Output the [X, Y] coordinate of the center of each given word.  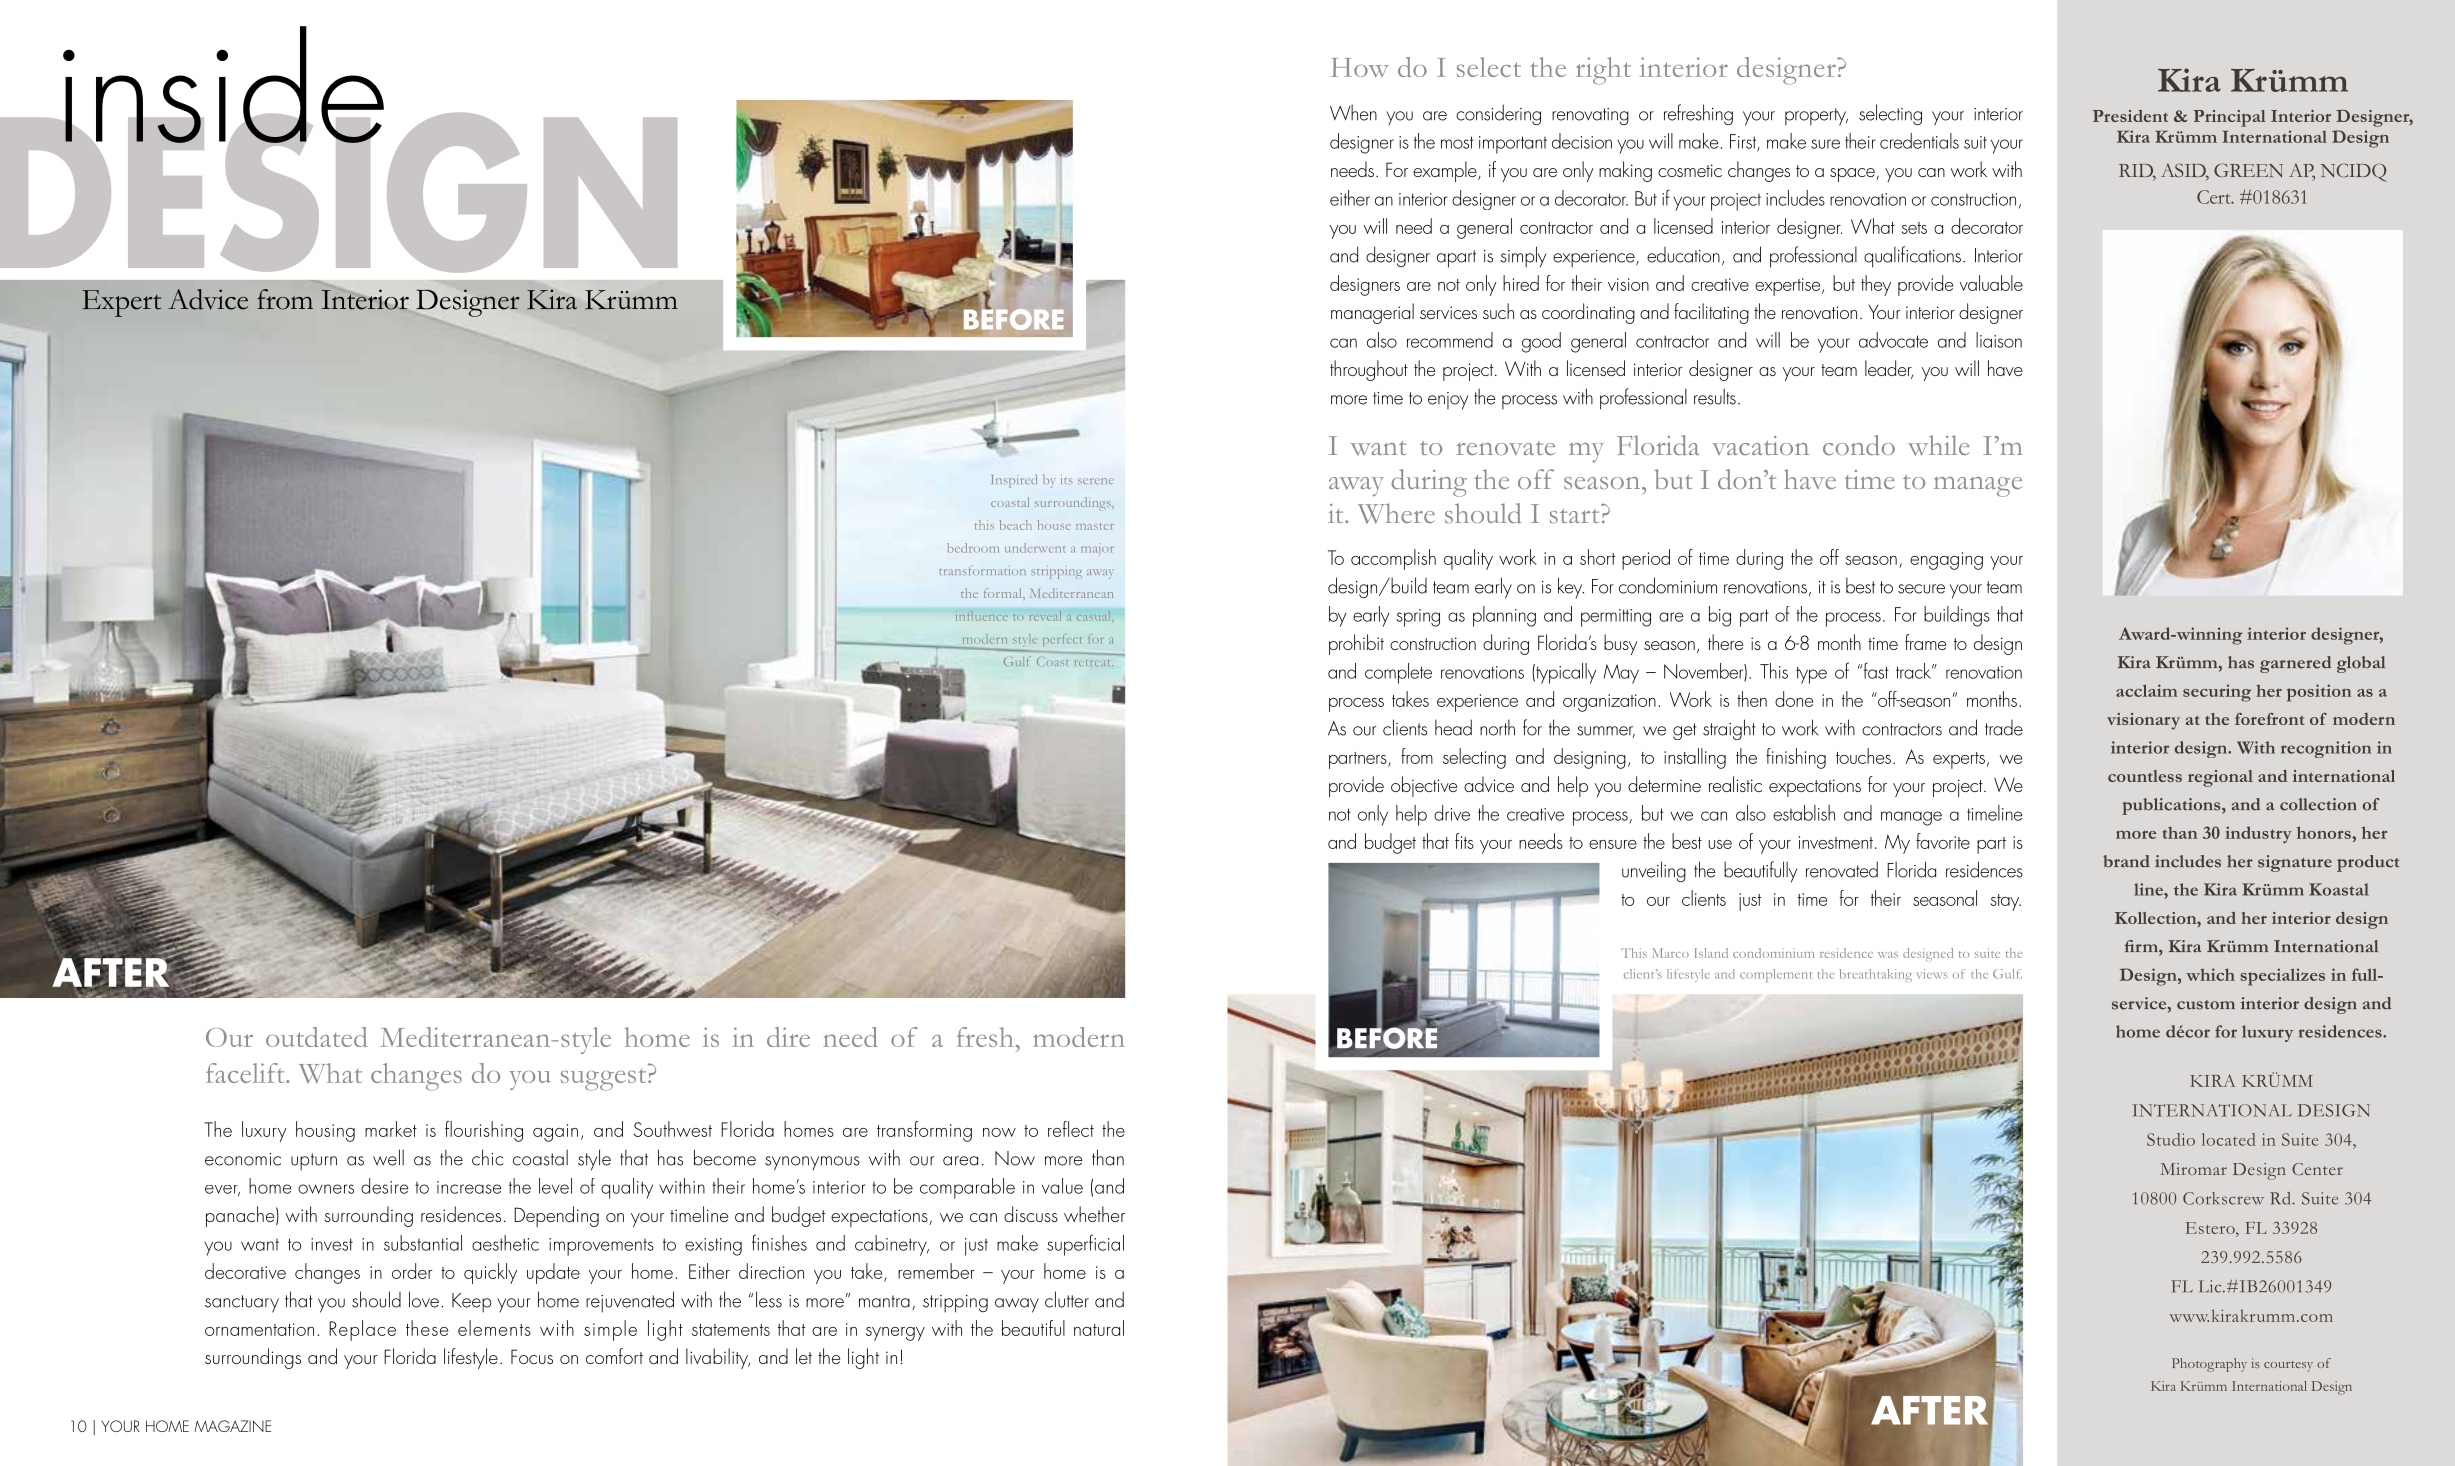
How [1360, 67]
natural [1099, 1328]
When [1353, 112]
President [2130, 116]
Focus [532, 1356]
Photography [2209, 1365]
